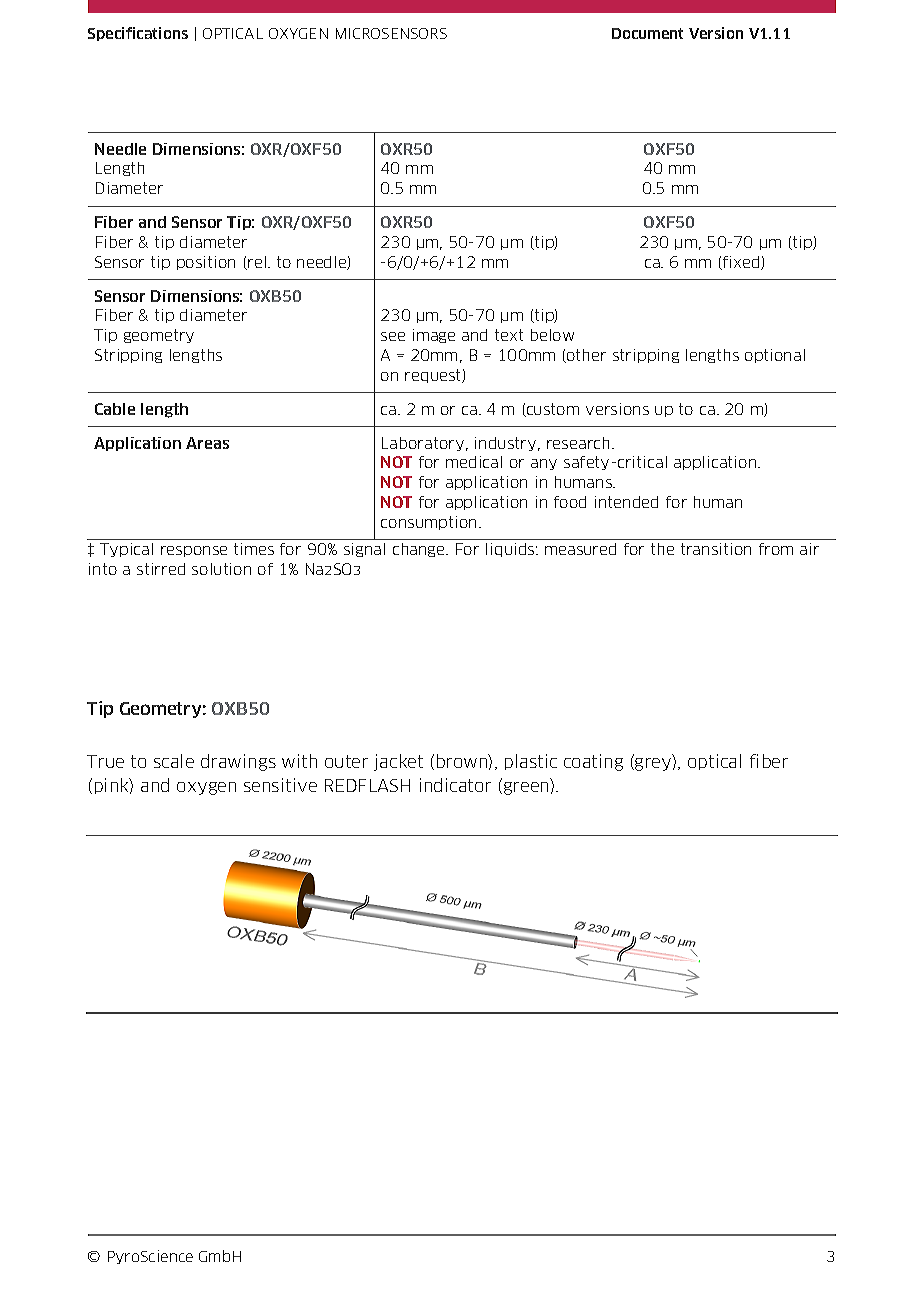 This image has width=924, height=1308. Describe the element at coordinates (741, 263) in the image. I see `fixed` at that location.
